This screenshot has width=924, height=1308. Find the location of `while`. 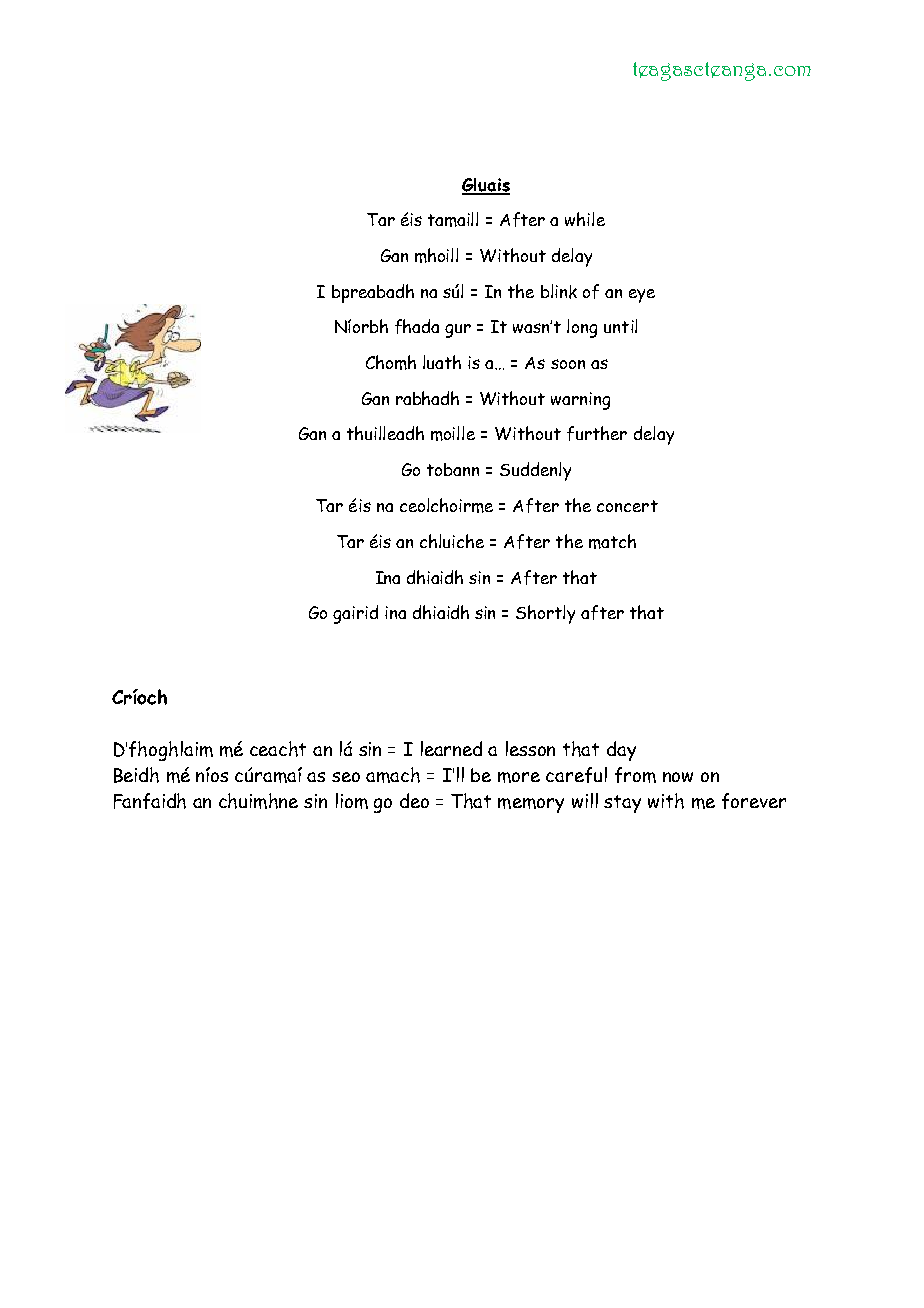

while is located at coordinates (585, 219).
